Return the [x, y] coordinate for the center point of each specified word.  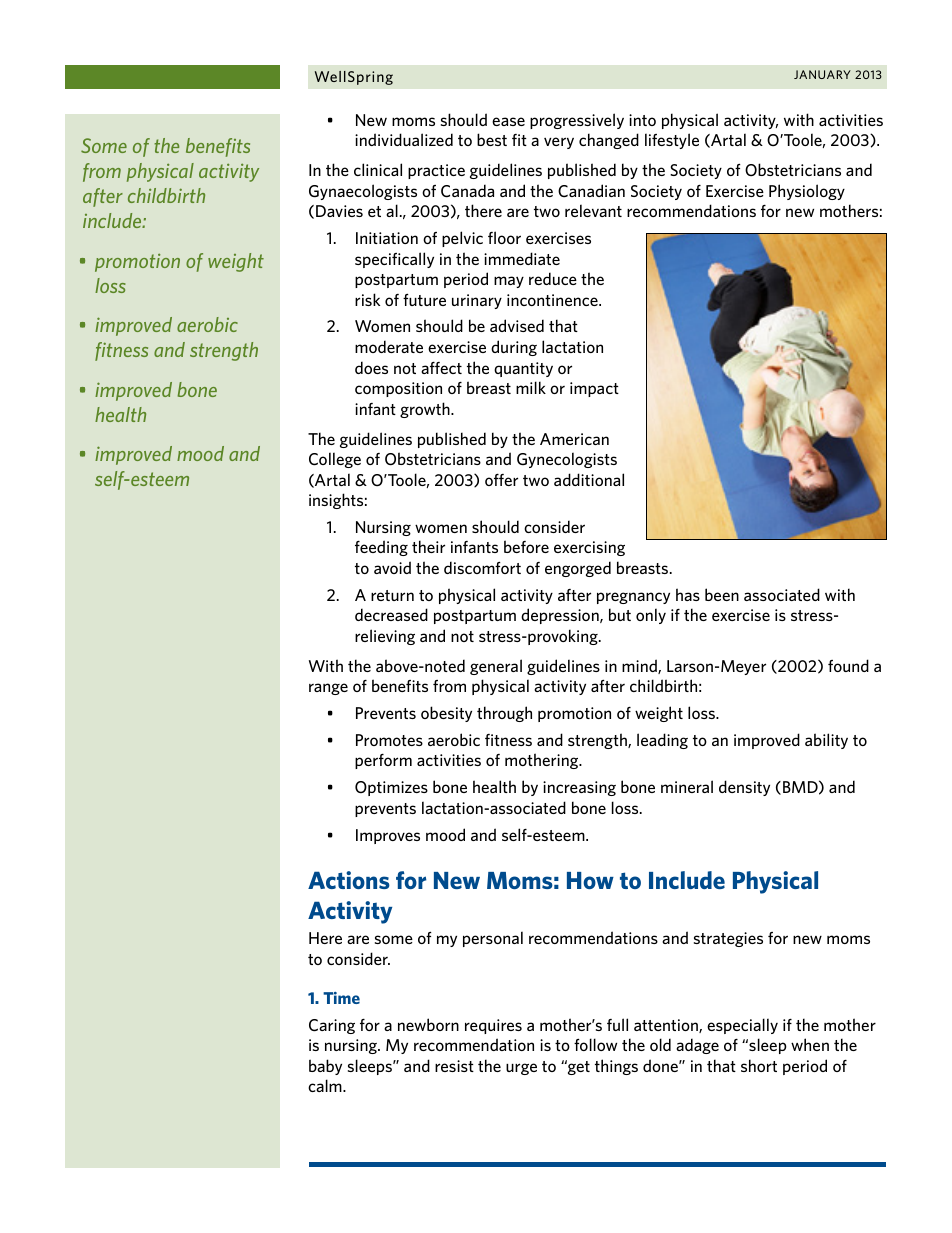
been [722, 594]
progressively [577, 121]
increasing [579, 788]
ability [826, 741]
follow [595, 1044]
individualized [404, 139]
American [574, 439]
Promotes [389, 740]
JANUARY [822, 74]
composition [398, 389]
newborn [428, 1024]
